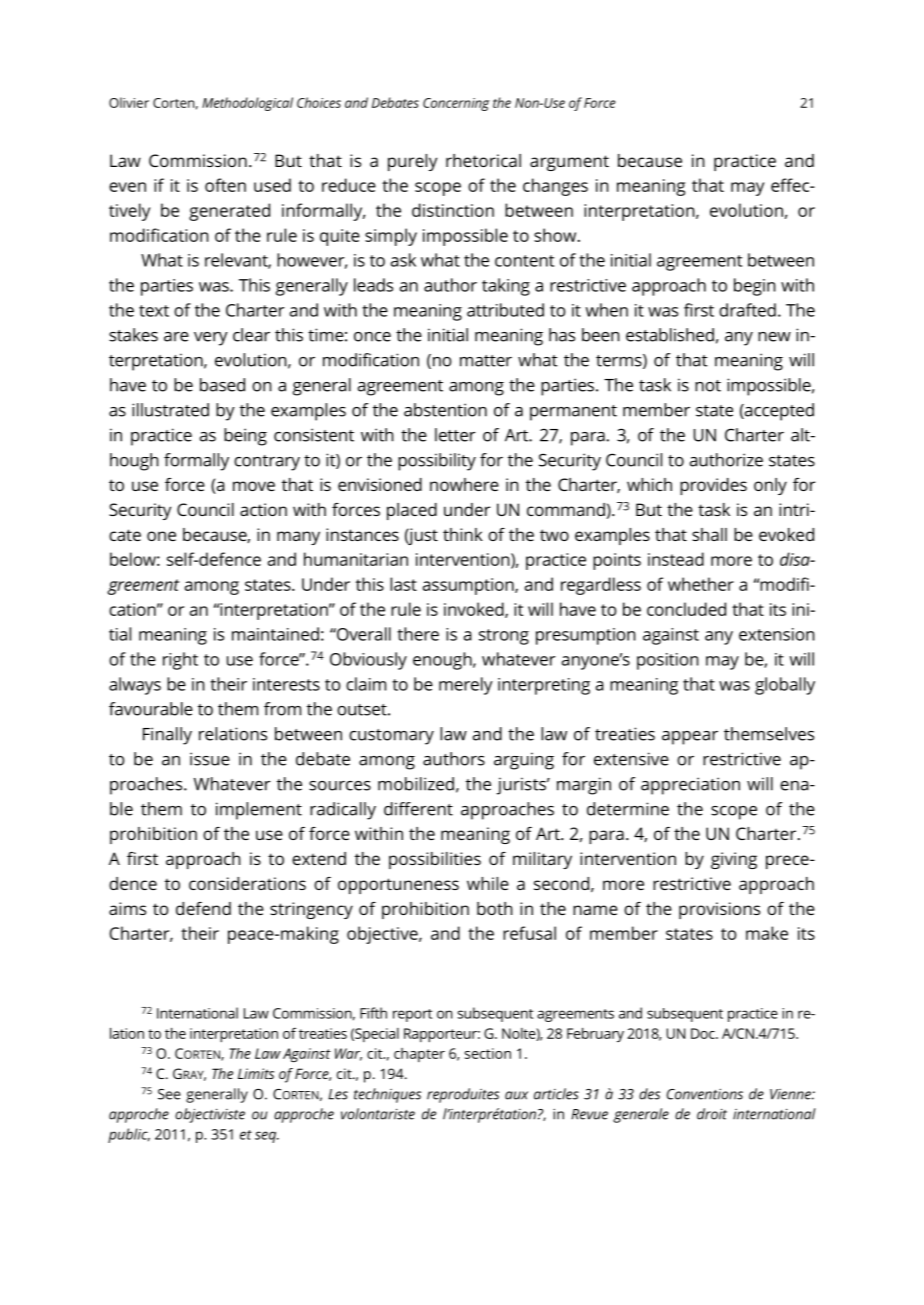  What do you see at coordinates (247, 104) in the screenshot?
I see `Methodological` at bounding box center [247, 104].
